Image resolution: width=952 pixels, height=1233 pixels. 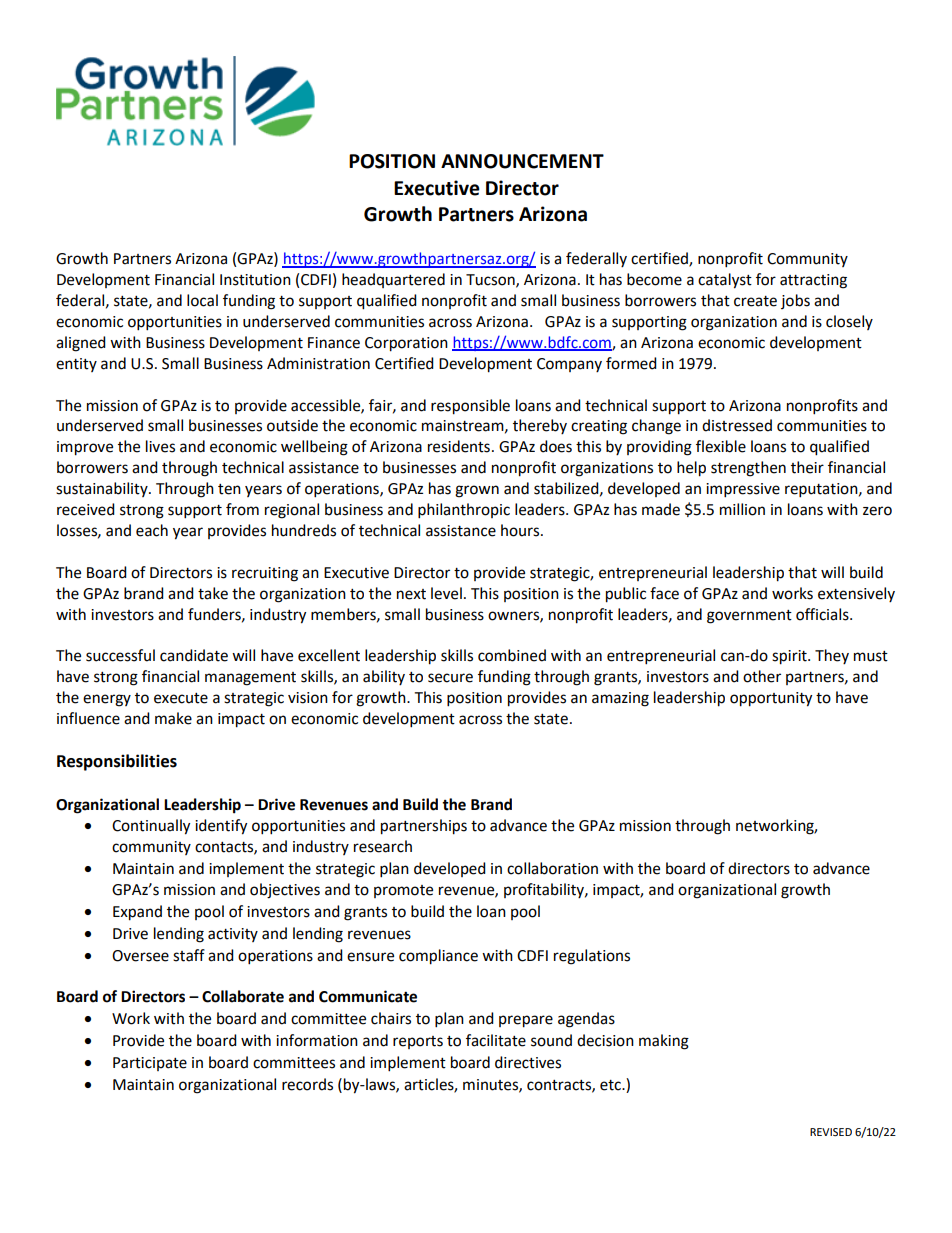 What do you see at coordinates (150, 1064) in the screenshot?
I see `Participate` at bounding box center [150, 1064].
